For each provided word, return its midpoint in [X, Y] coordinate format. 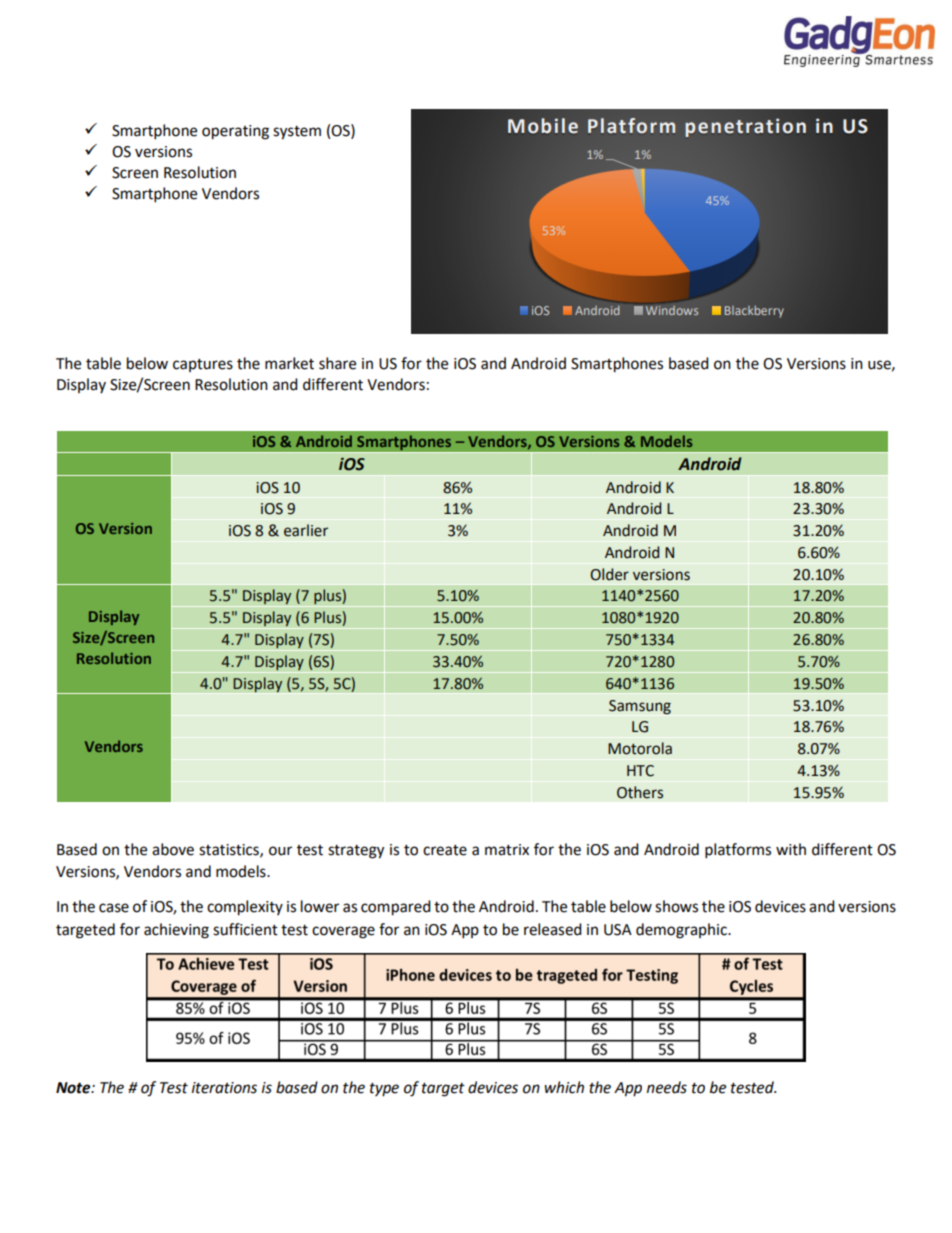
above [173, 849]
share [337, 363]
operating [235, 132]
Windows [672, 310]
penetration [745, 127]
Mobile [543, 126]
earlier [306, 530]
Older [609, 574]
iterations [224, 1088]
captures [203, 365]
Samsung [640, 707]
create [445, 850]
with [791, 849]
